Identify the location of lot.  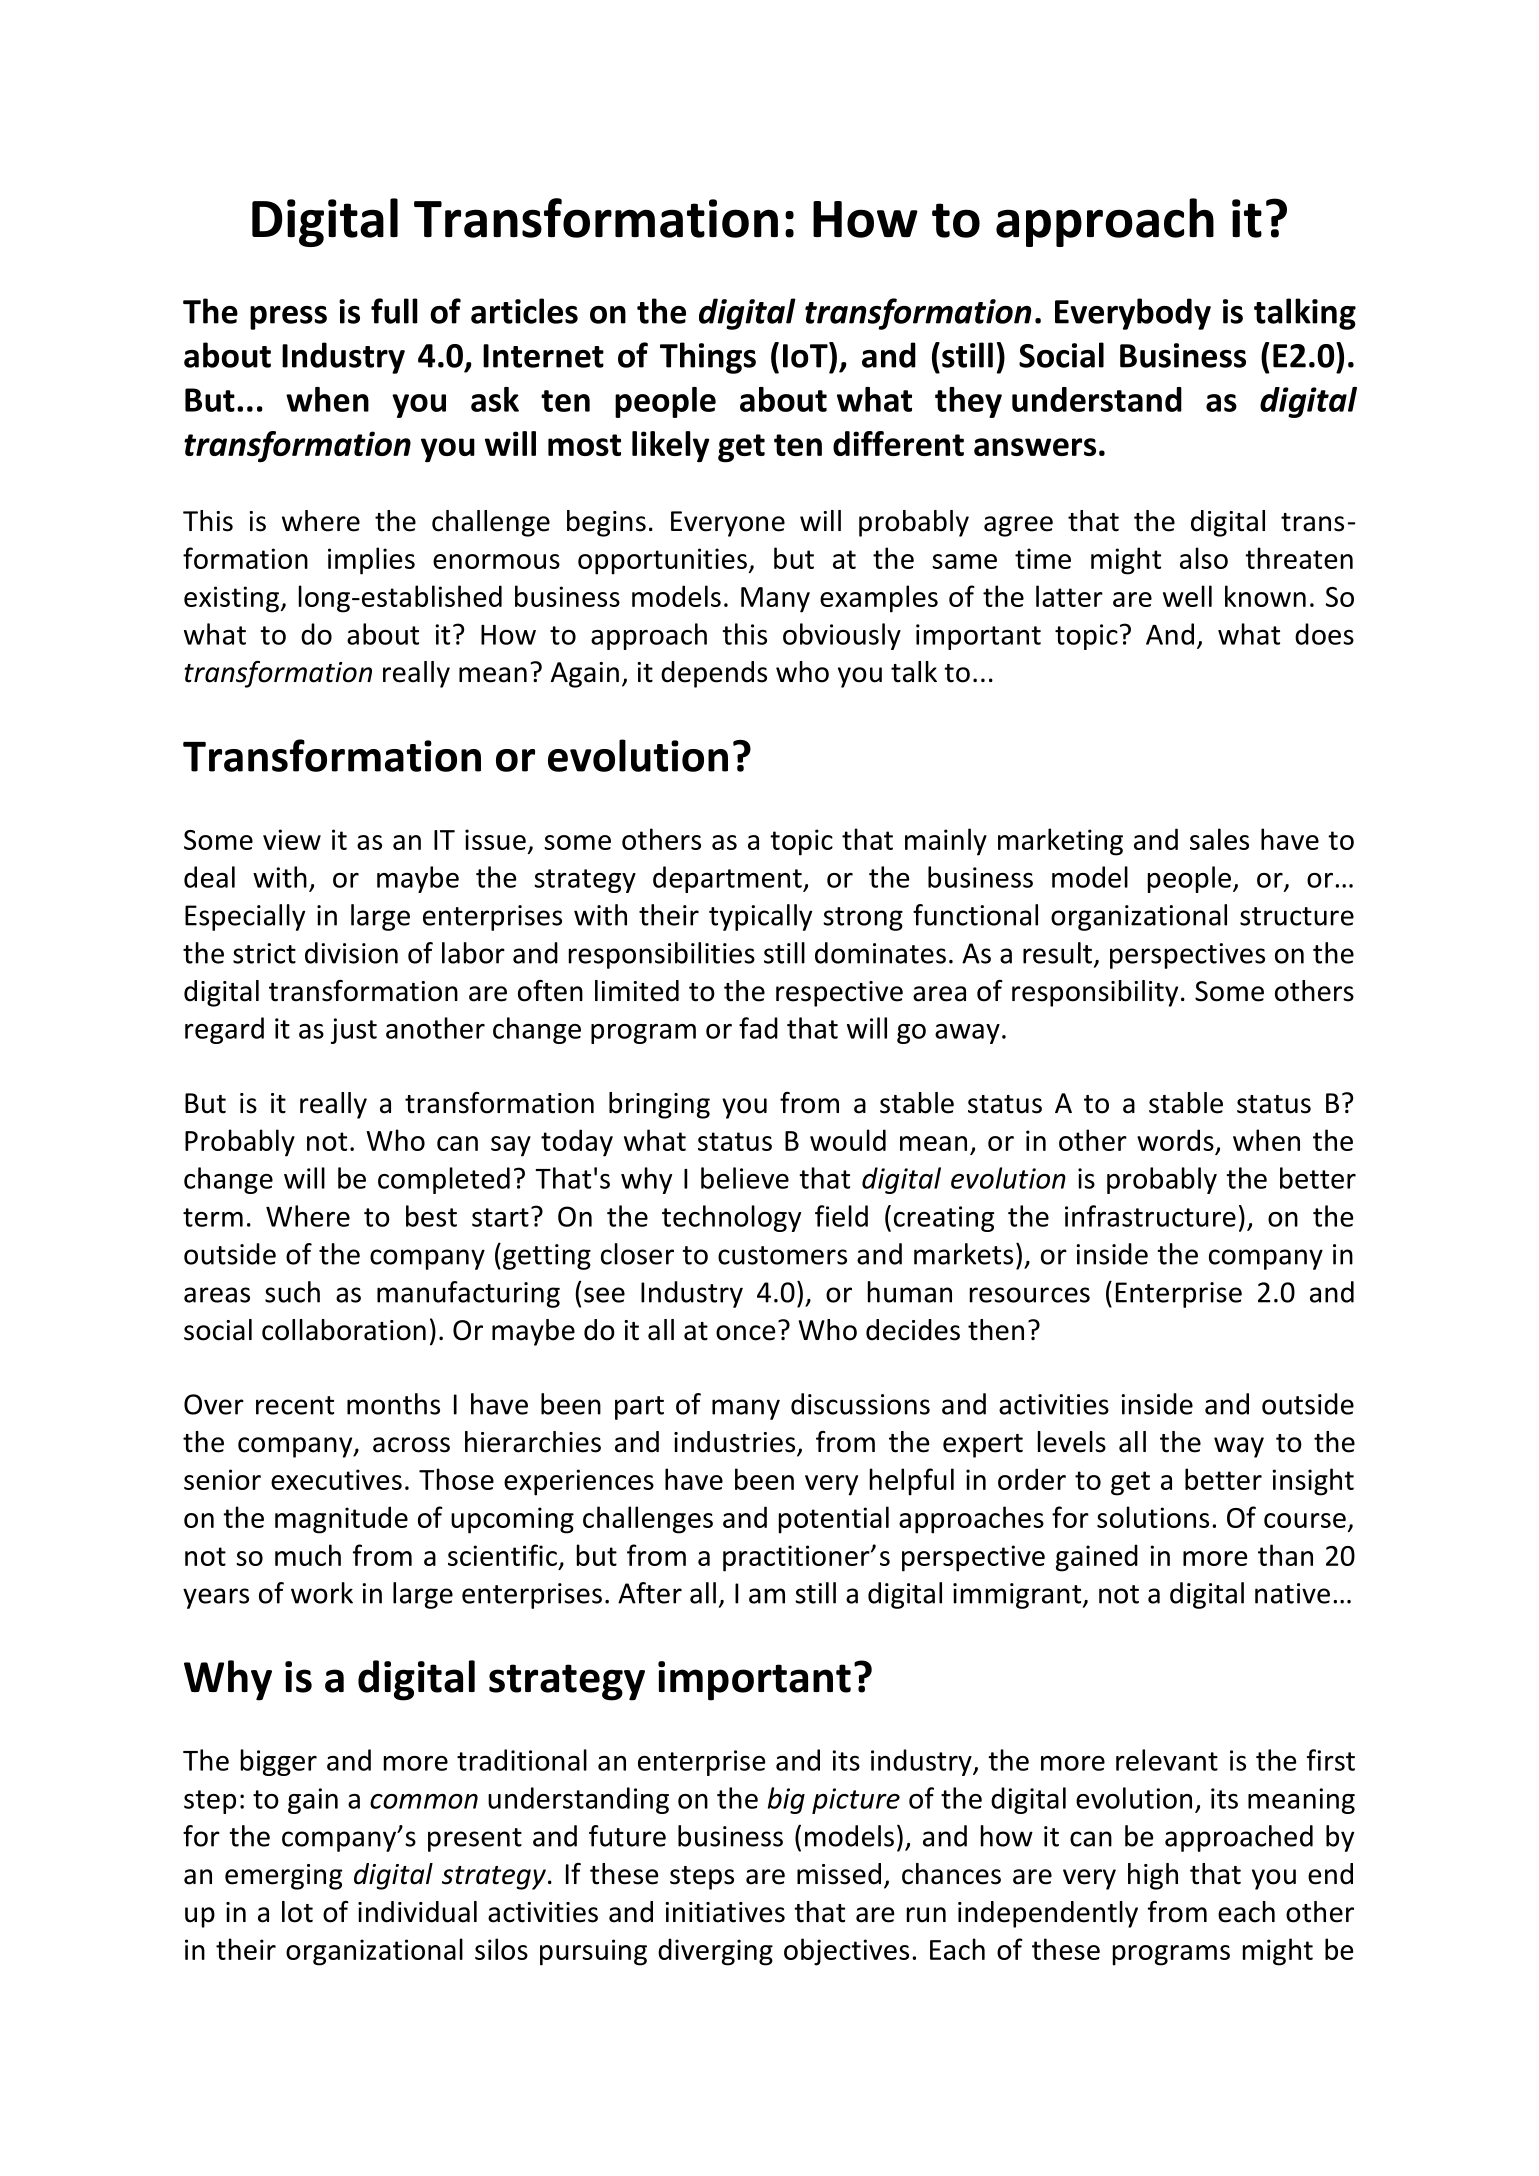
(297, 1912).
